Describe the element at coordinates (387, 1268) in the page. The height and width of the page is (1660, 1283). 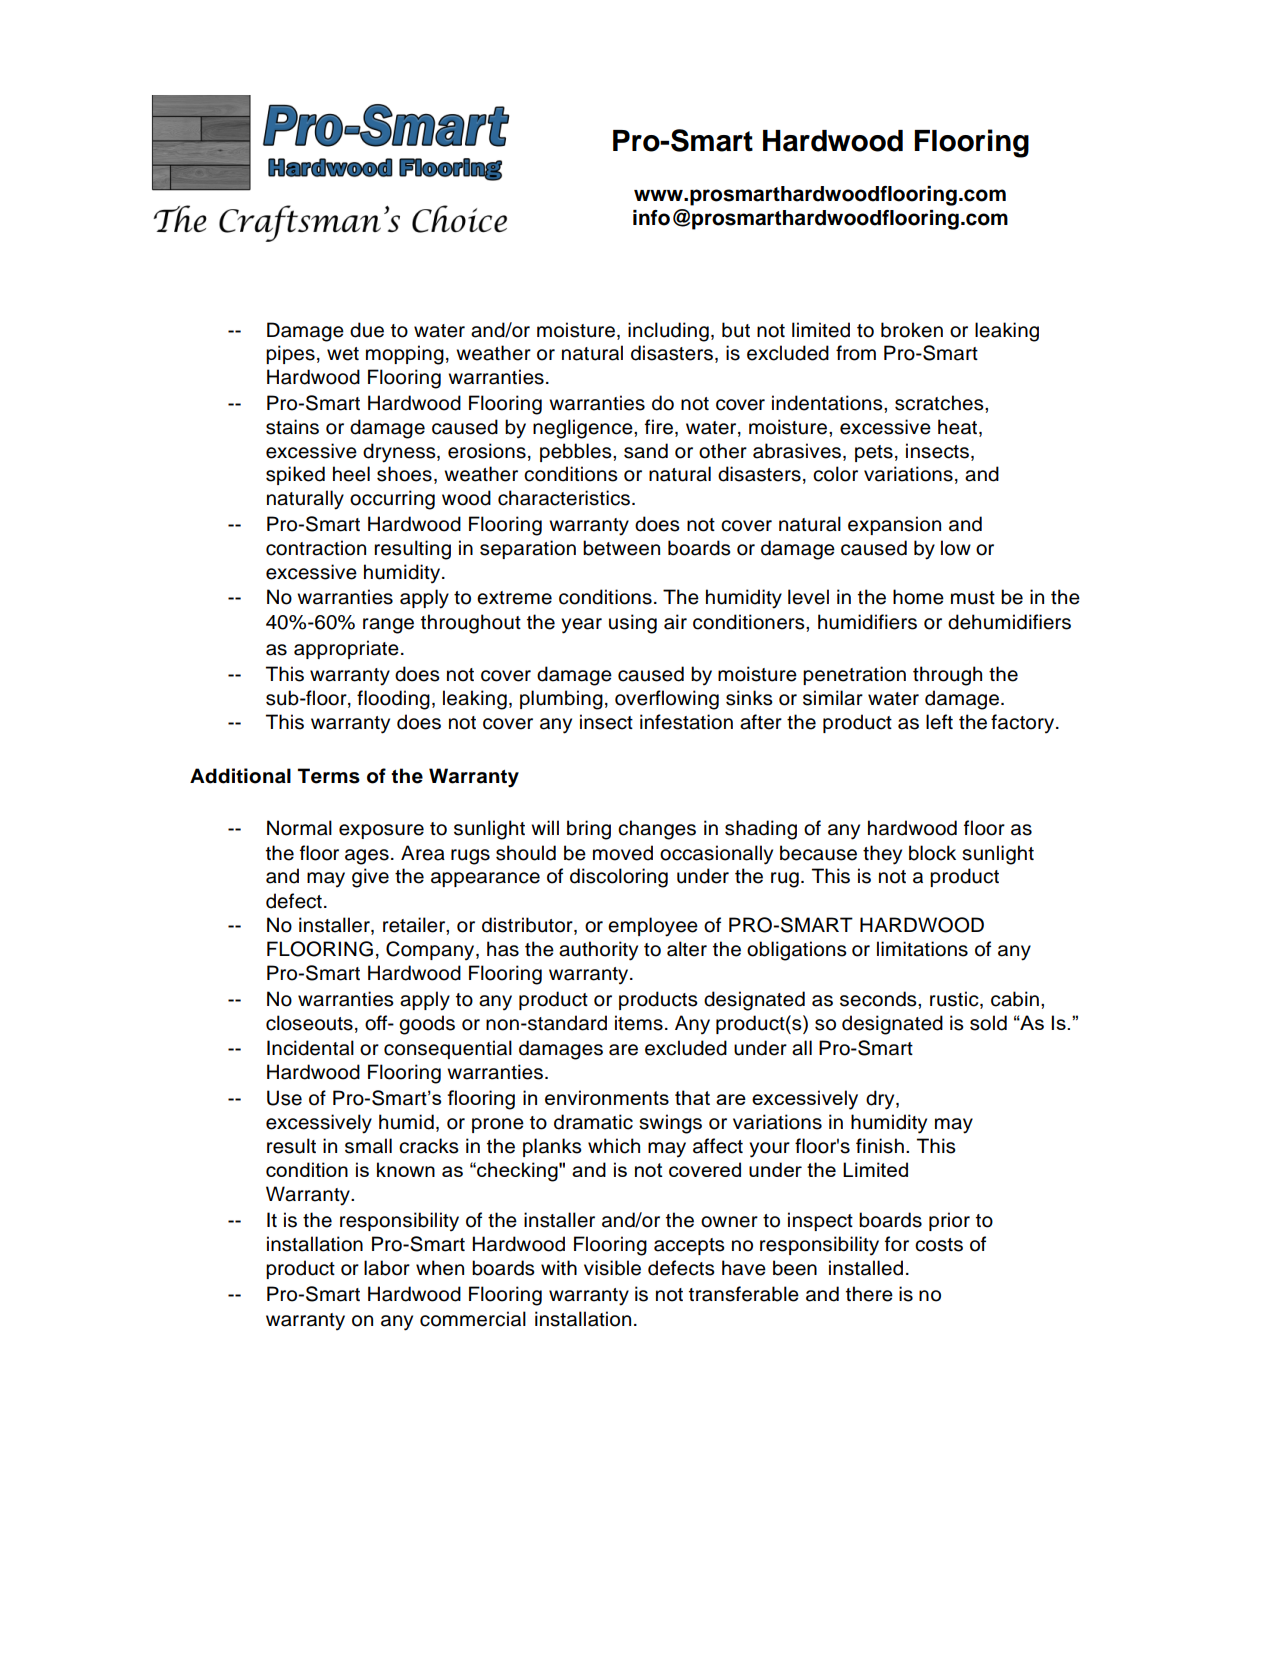
I see `labor` at that location.
